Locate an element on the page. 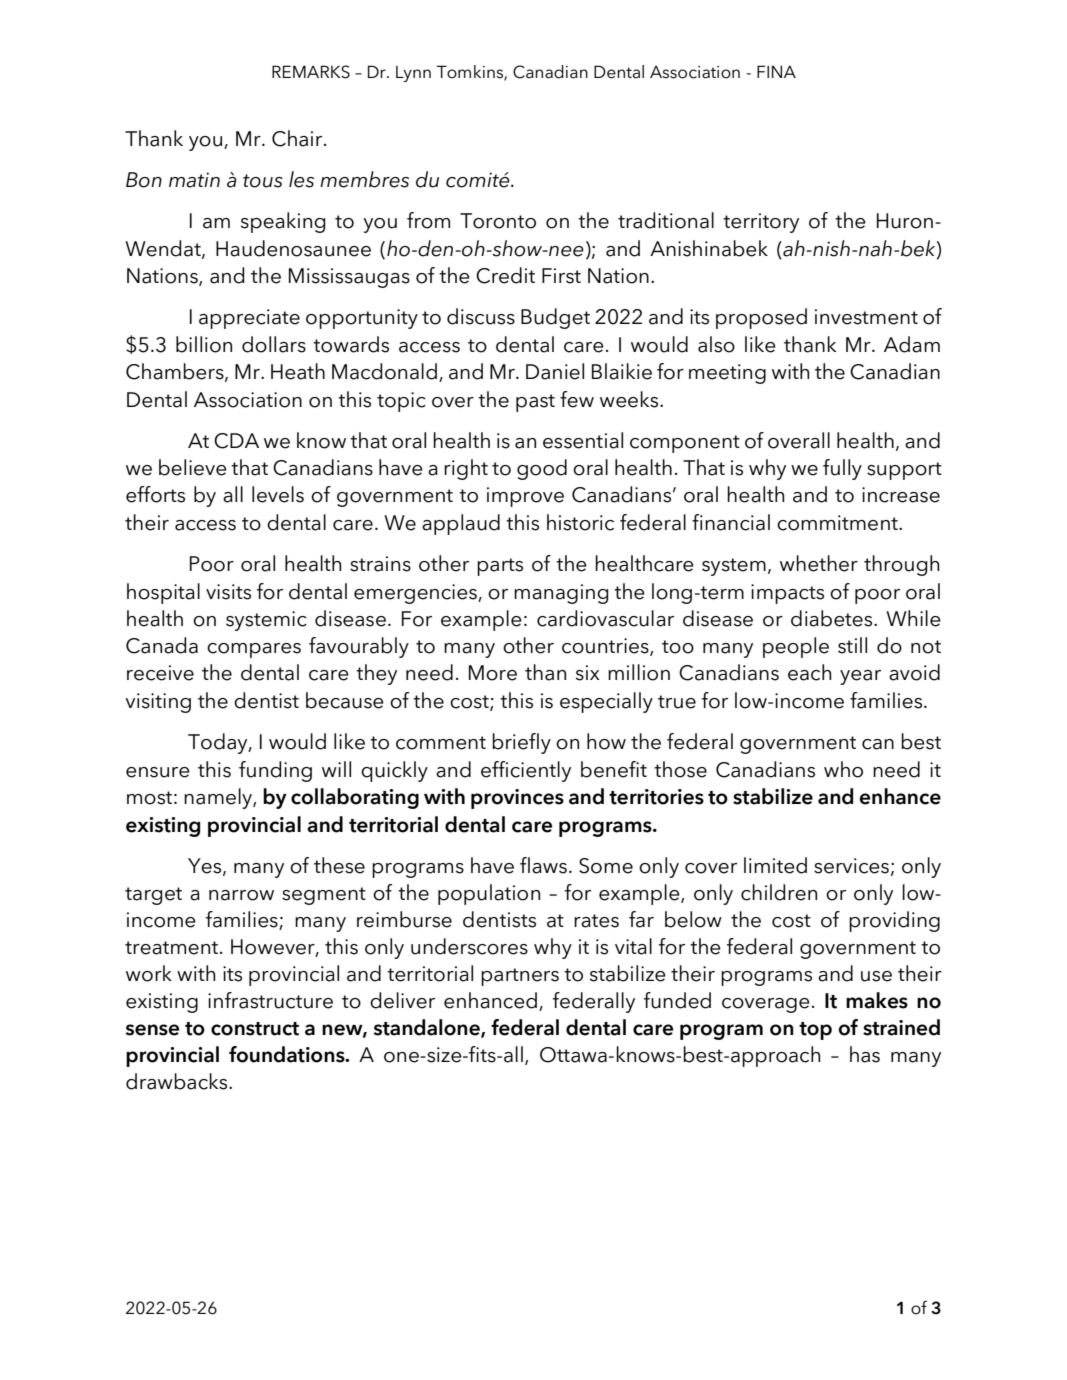 Image resolution: width=1067 pixels, height=1380 pixels. construct is located at coordinates (255, 1029).
